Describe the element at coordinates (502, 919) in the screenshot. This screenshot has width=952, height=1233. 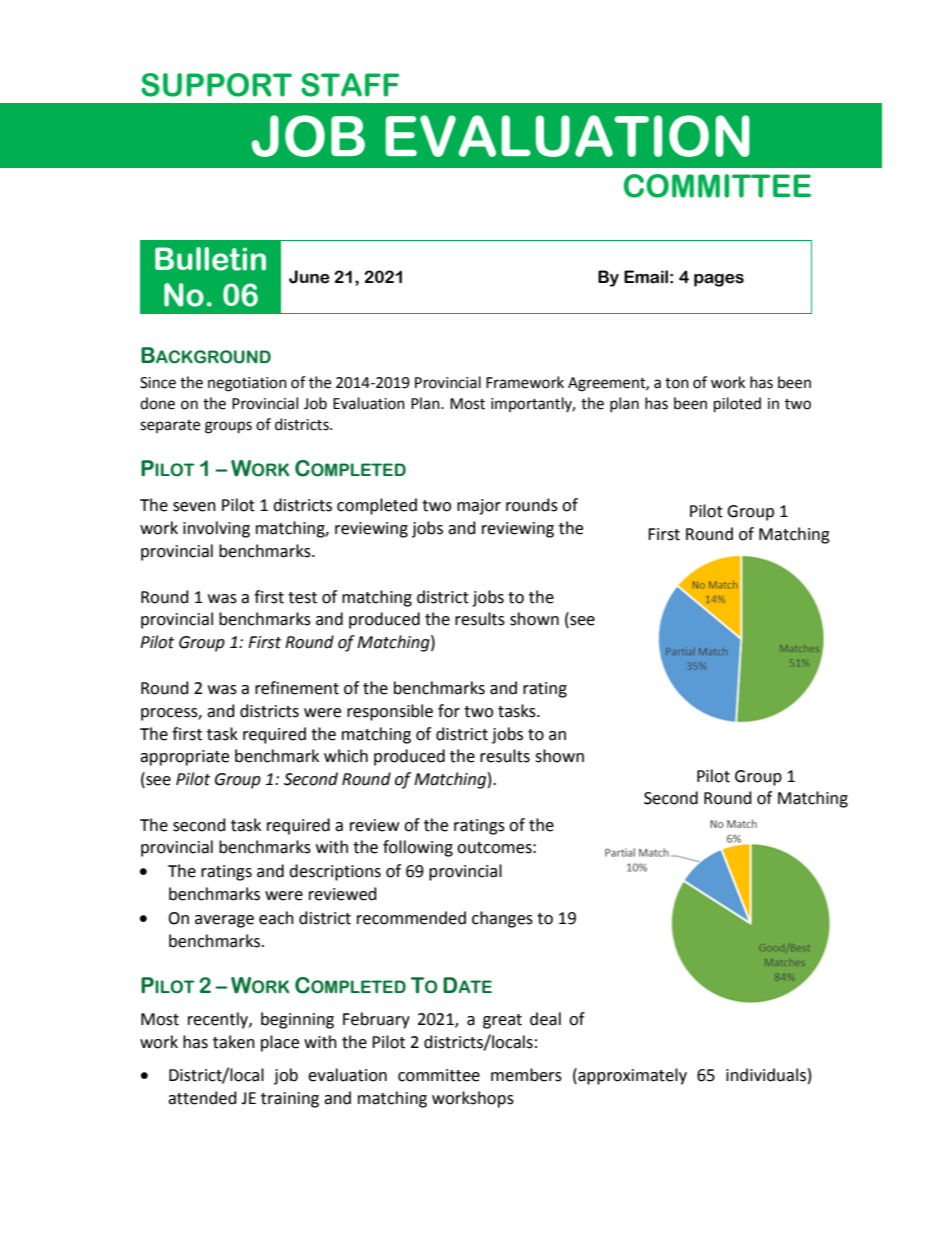
I see `changes` at that location.
